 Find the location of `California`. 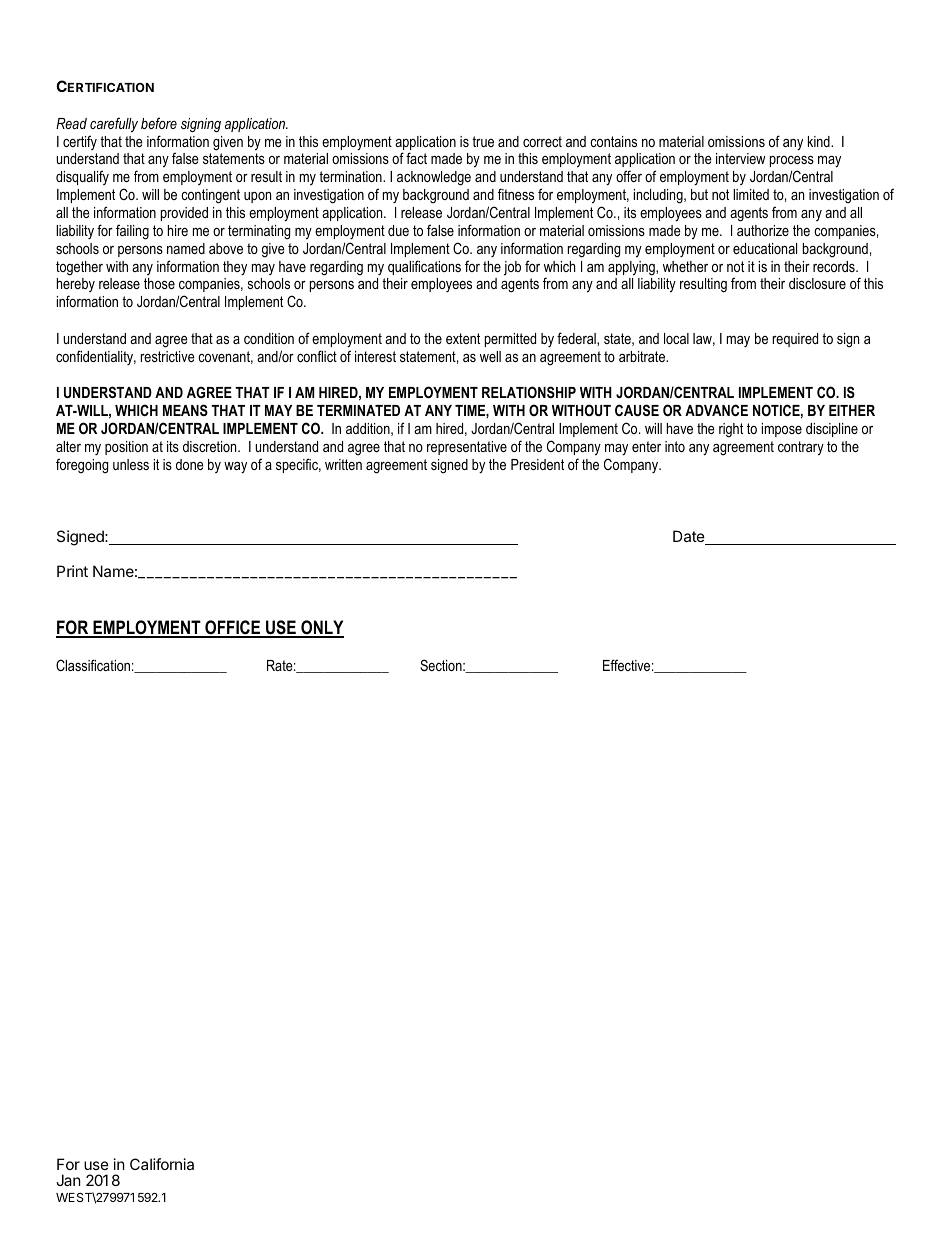

California is located at coordinates (162, 1164).
